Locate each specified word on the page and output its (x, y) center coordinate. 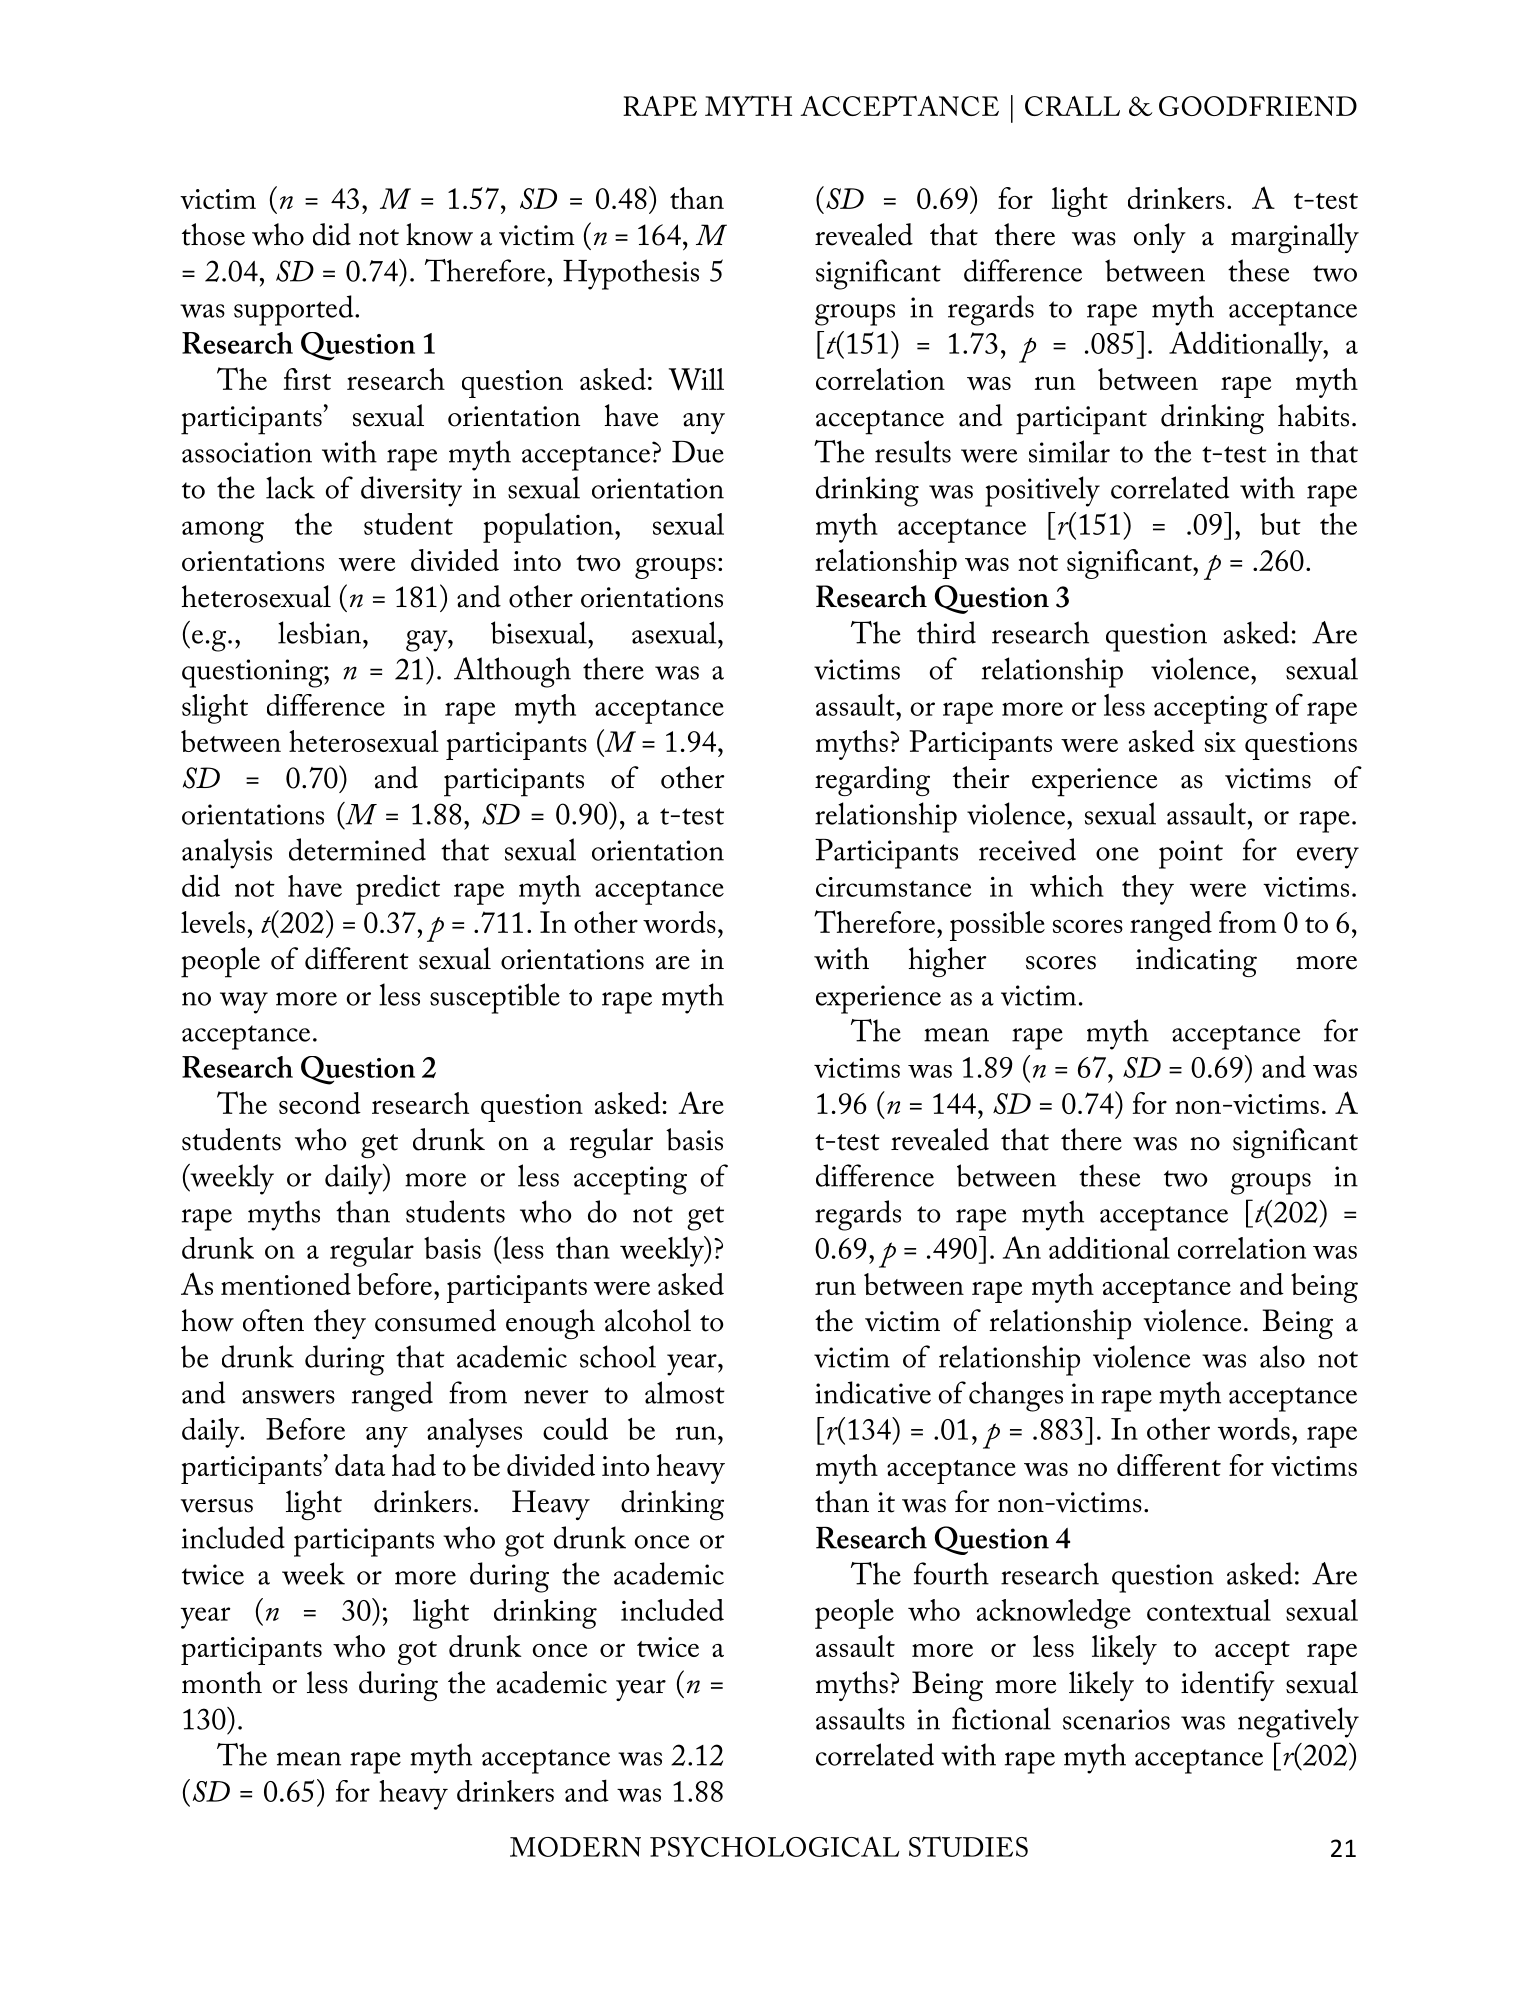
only (1160, 238)
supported (295, 310)
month (222, 1682)
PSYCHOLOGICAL (774, 1846)
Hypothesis (631, 274)
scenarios (1116, 1719)
